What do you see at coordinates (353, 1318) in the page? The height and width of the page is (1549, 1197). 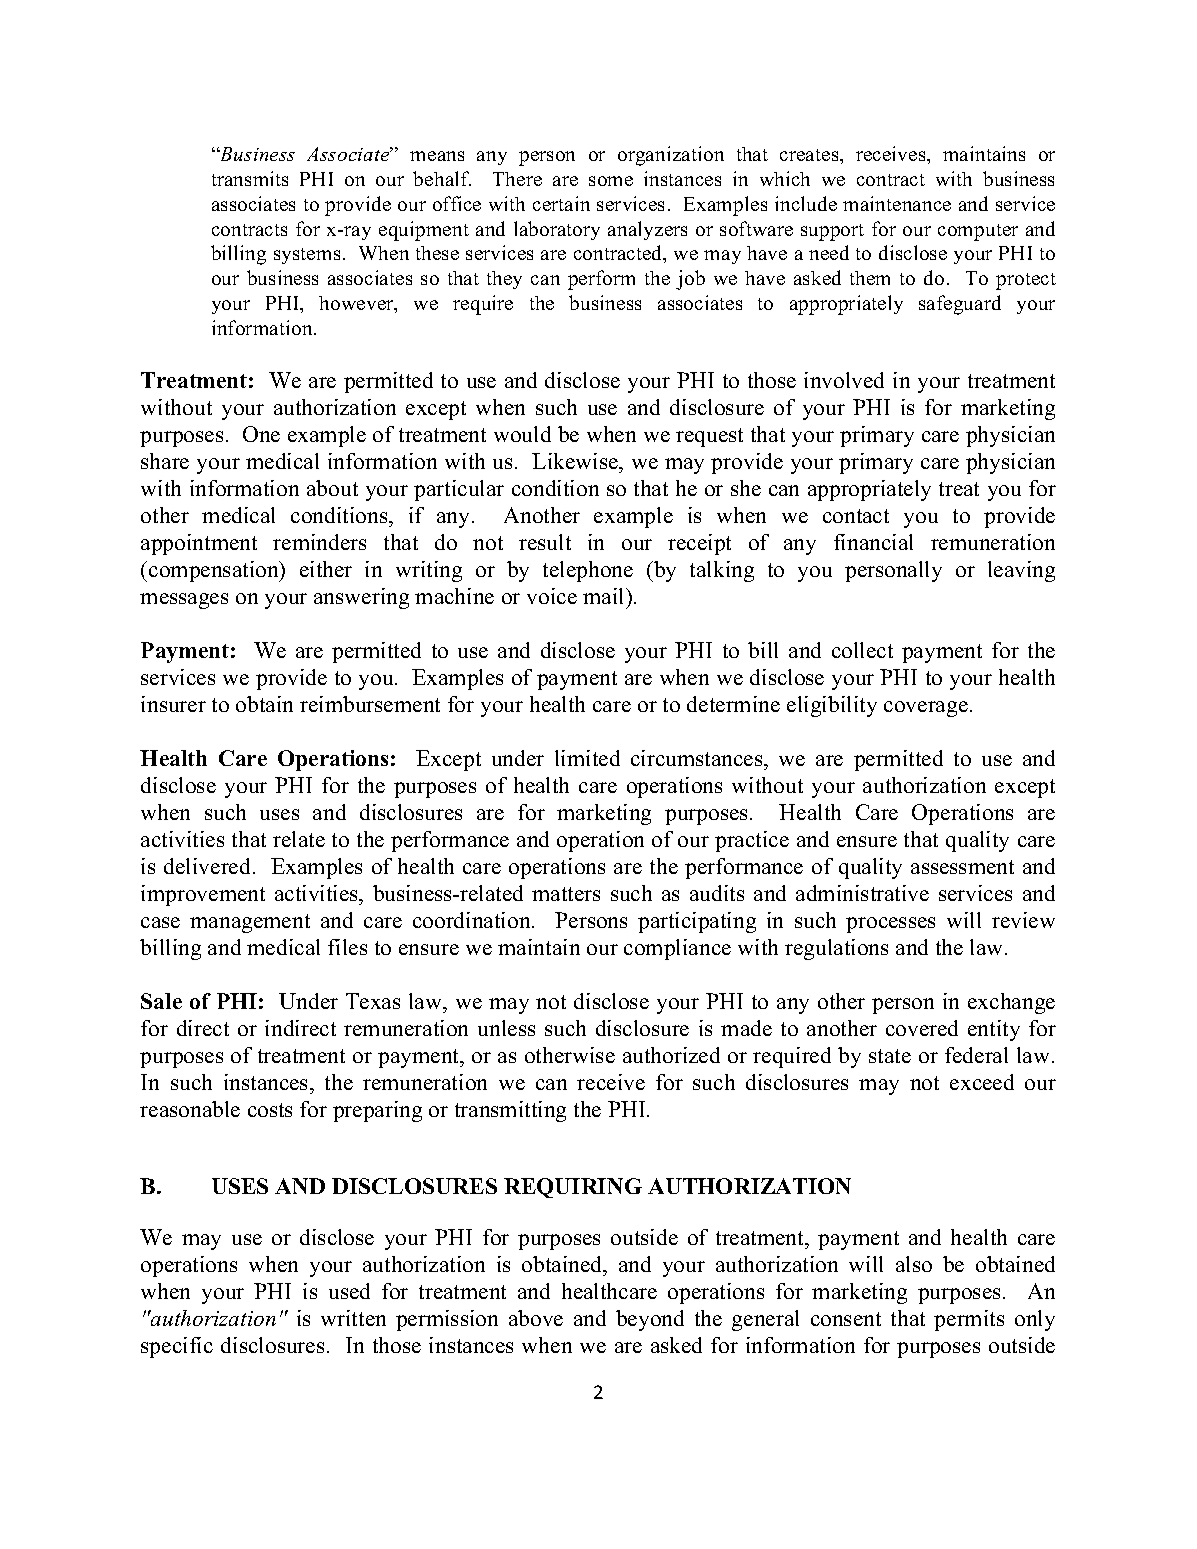 I see `written` at bounding box center [353, 1318].
